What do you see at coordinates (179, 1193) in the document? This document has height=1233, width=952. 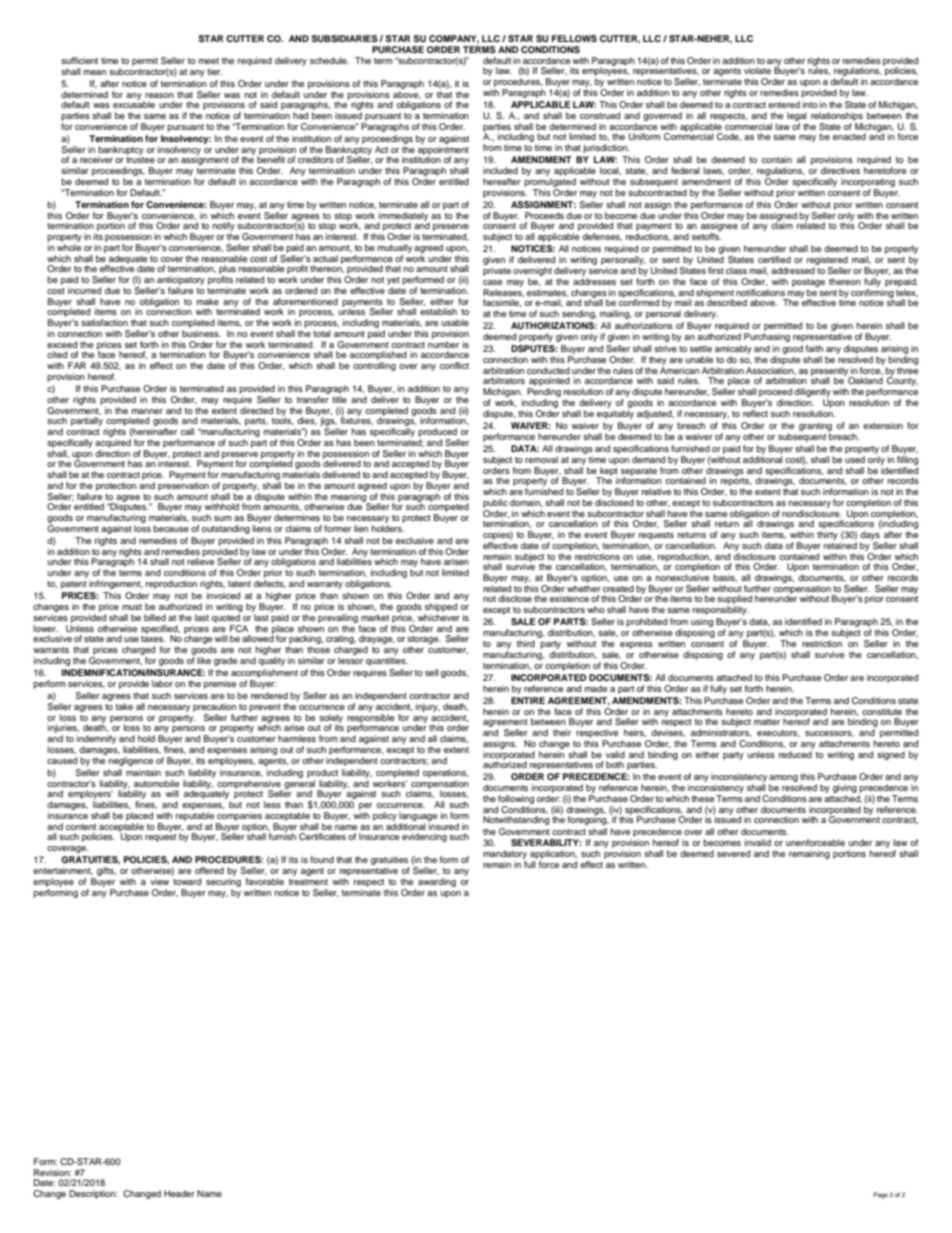 I see `Header` at bounding box center [179, 1193].
